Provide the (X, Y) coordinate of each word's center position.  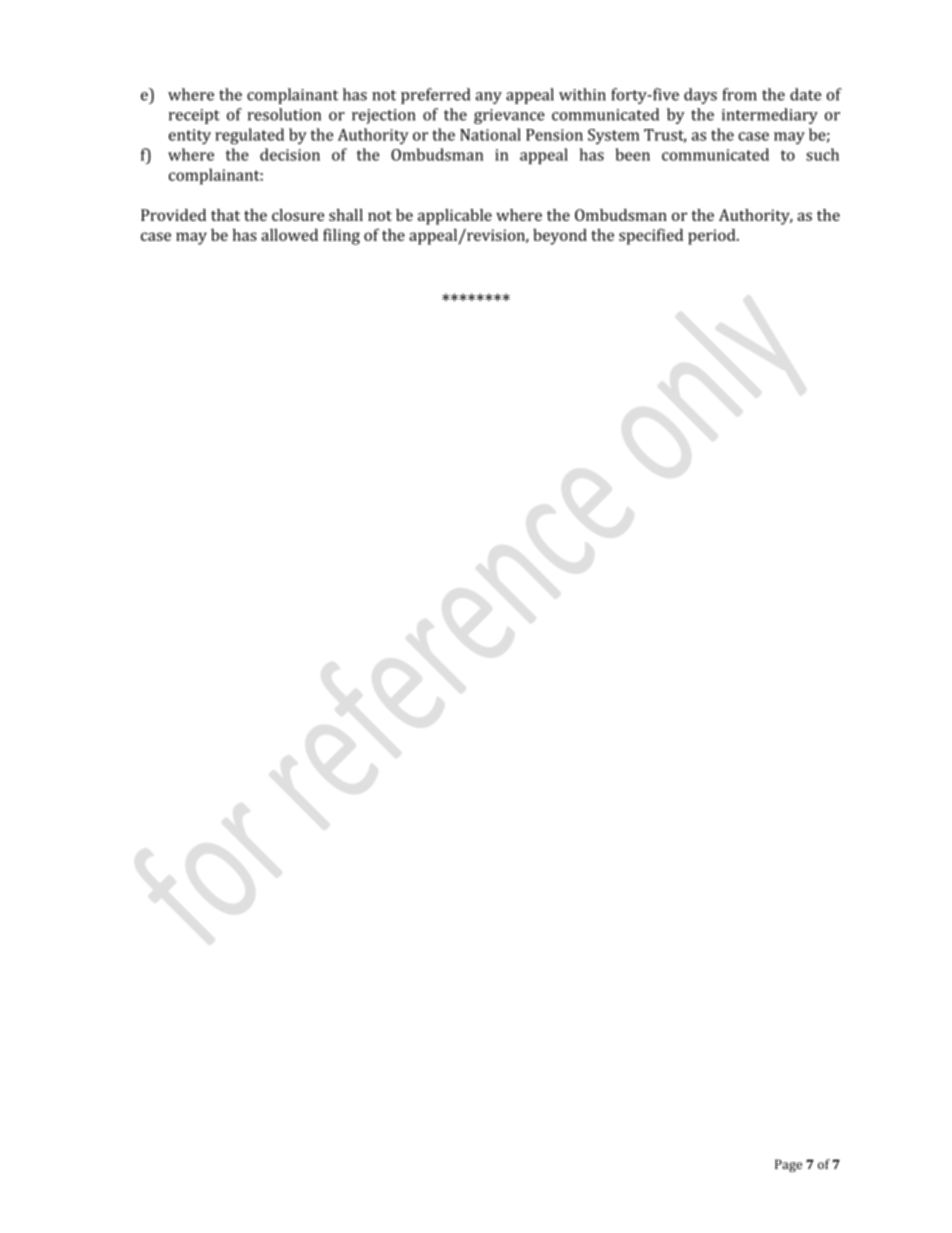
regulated (249, 136)
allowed (289, 235)
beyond (560, 237)
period (713, 237)
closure (298, 215)
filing (341, 236)
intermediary (770, 116)
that (225, 215)
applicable (455, 217)
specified (651, 236)
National (490, 134)
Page (788, 1165)
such (822, 154)
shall (346, 215)
